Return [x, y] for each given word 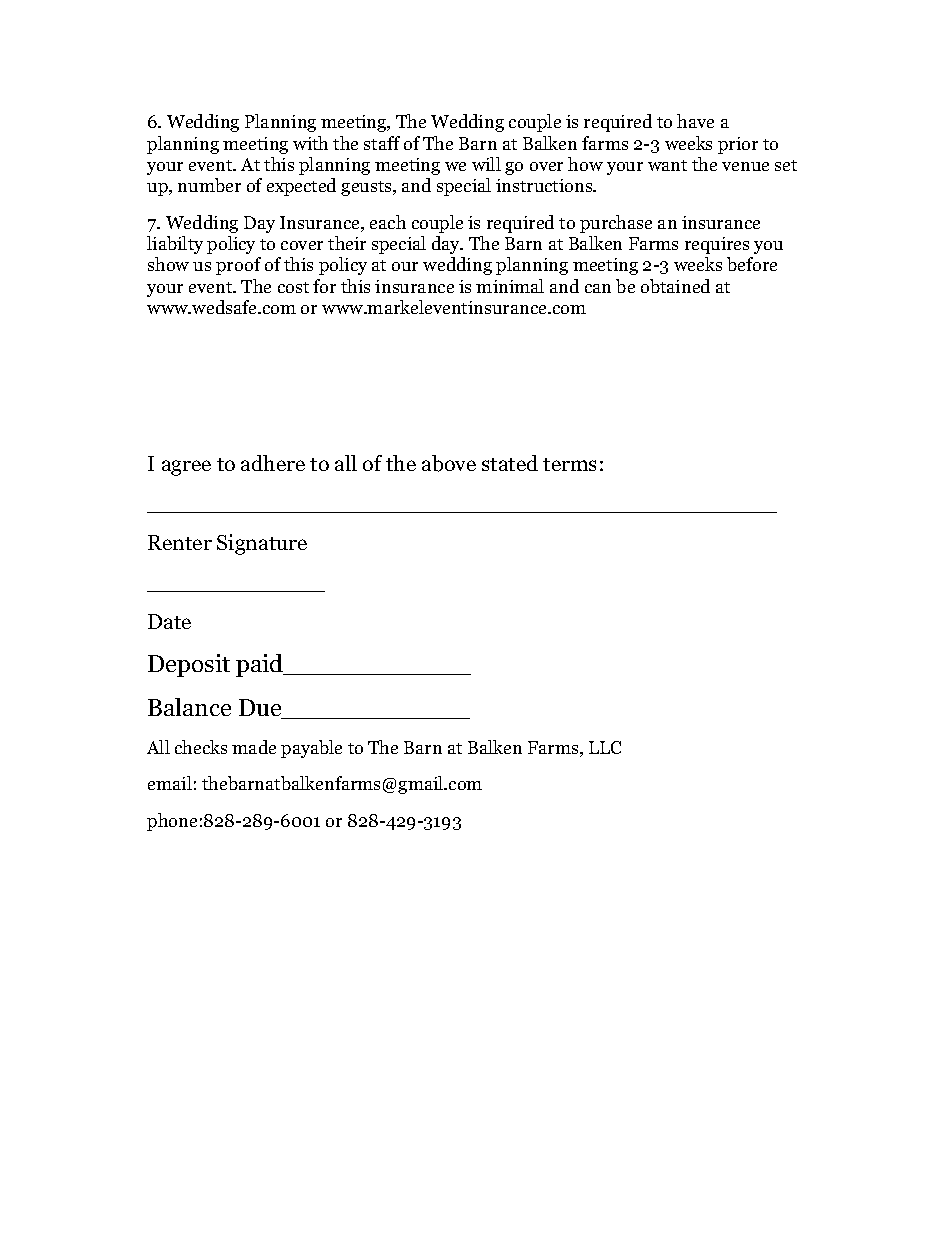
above [449, 463]
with [310, 143]
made [254, 747]
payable [311, 749]
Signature [262, 544]
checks [201, 747]
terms [569, 464]
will [486, 164]
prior [738, 145]
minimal [510, 286]
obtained [675, 286]
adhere [273, 463]
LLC [605, 747]
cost [293, 287]
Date [169, 621]
